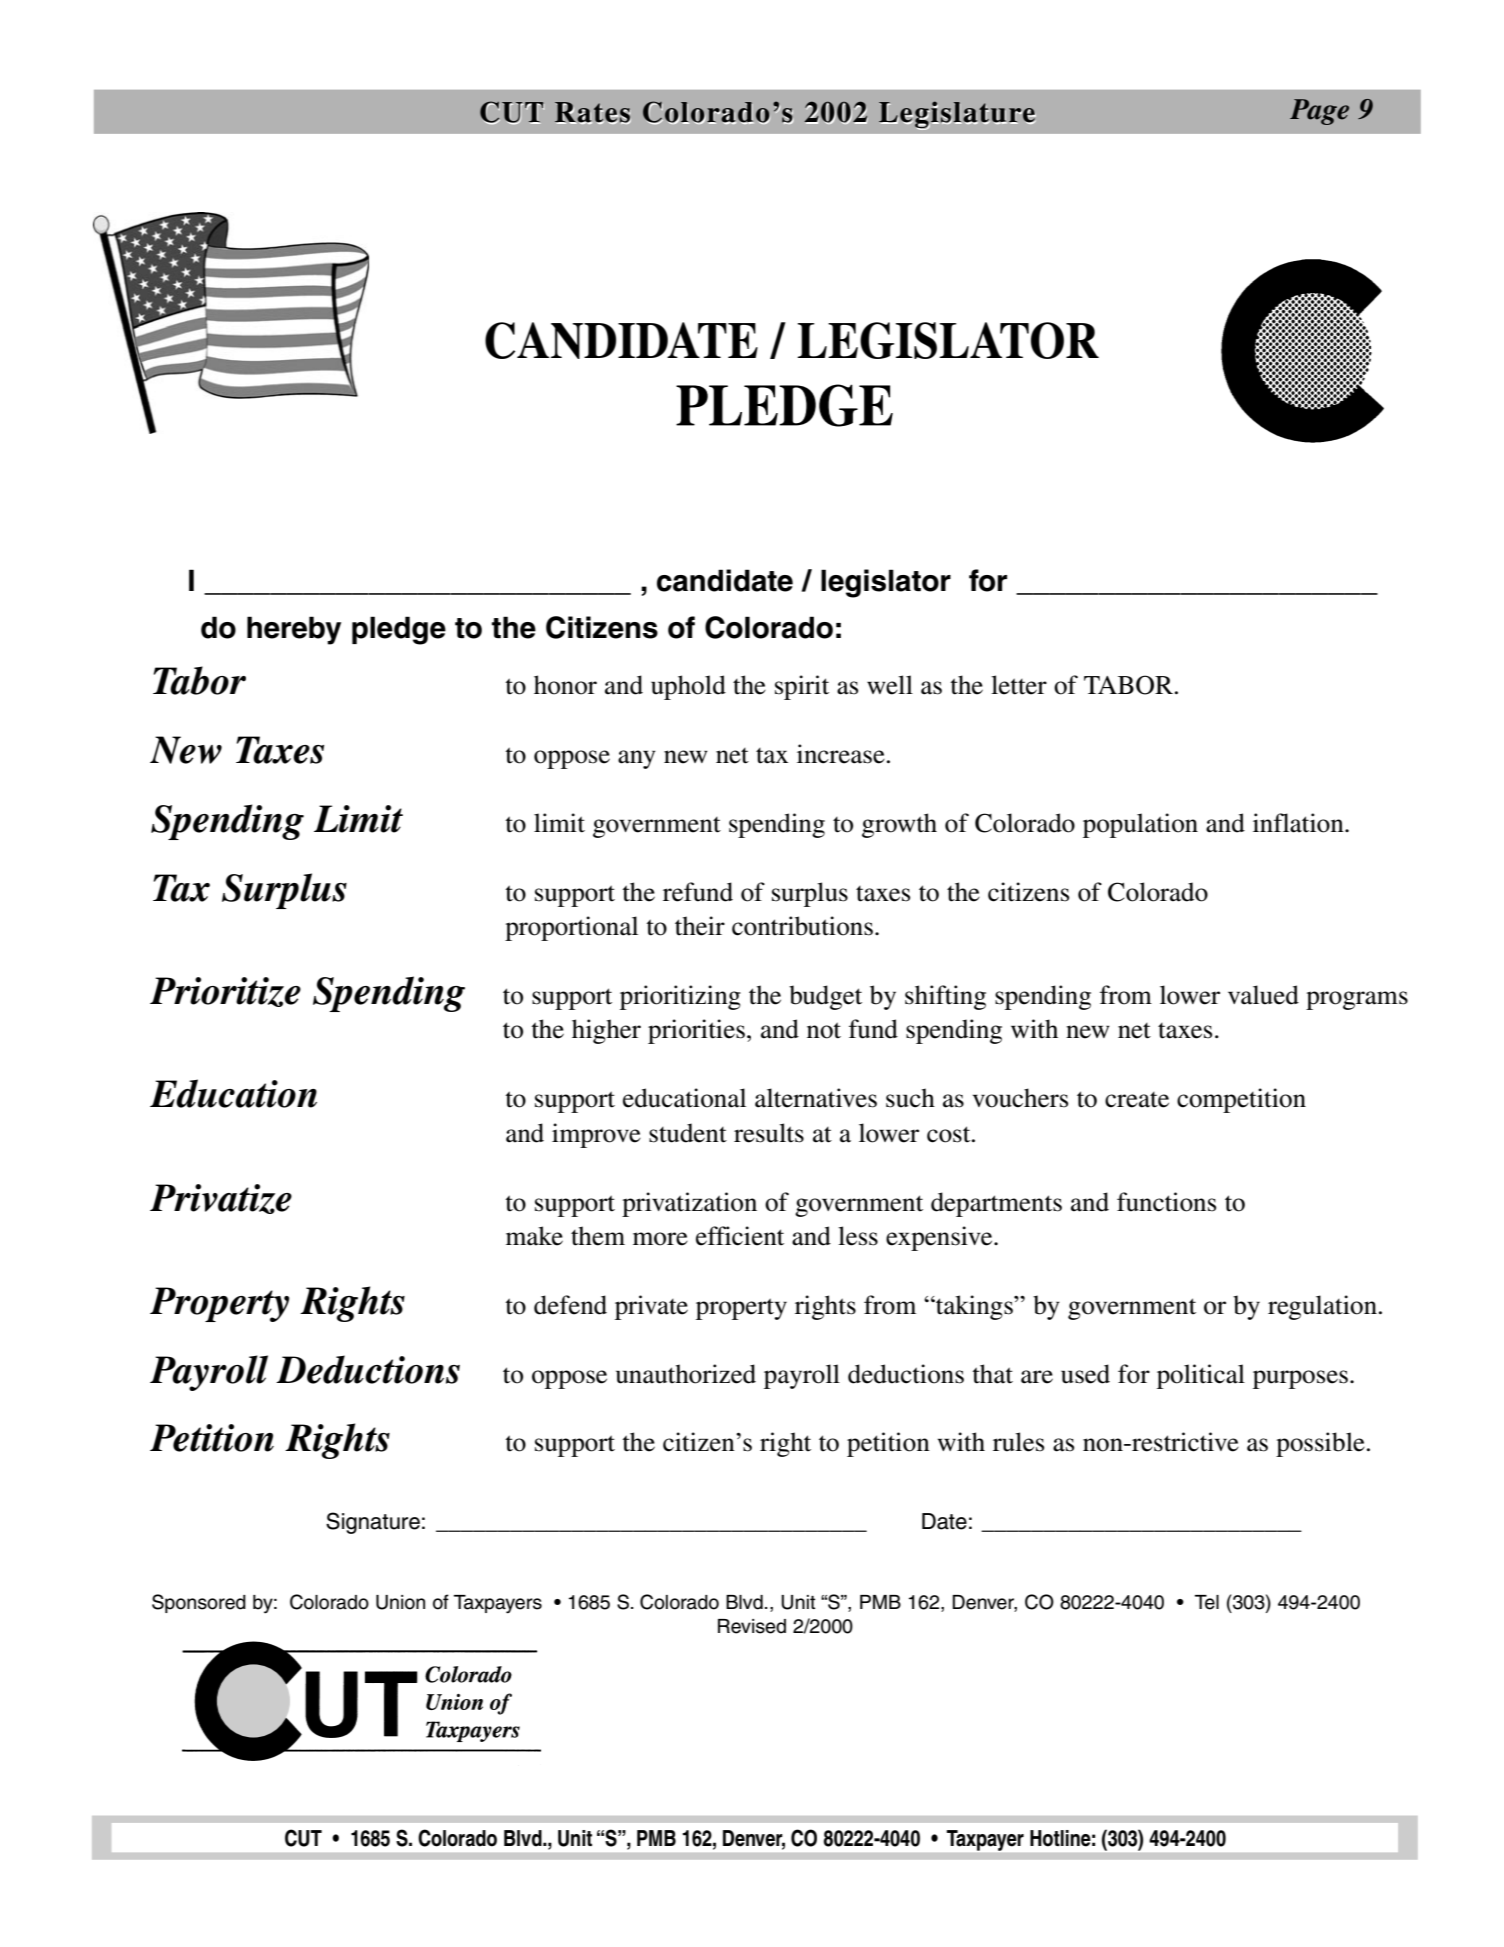 The height and width of the screenshot is (1947, 1504). What do you see at coordinates (1319, 112) in the screenshot?
I see `Page` at bounding box center [1319, 112].
